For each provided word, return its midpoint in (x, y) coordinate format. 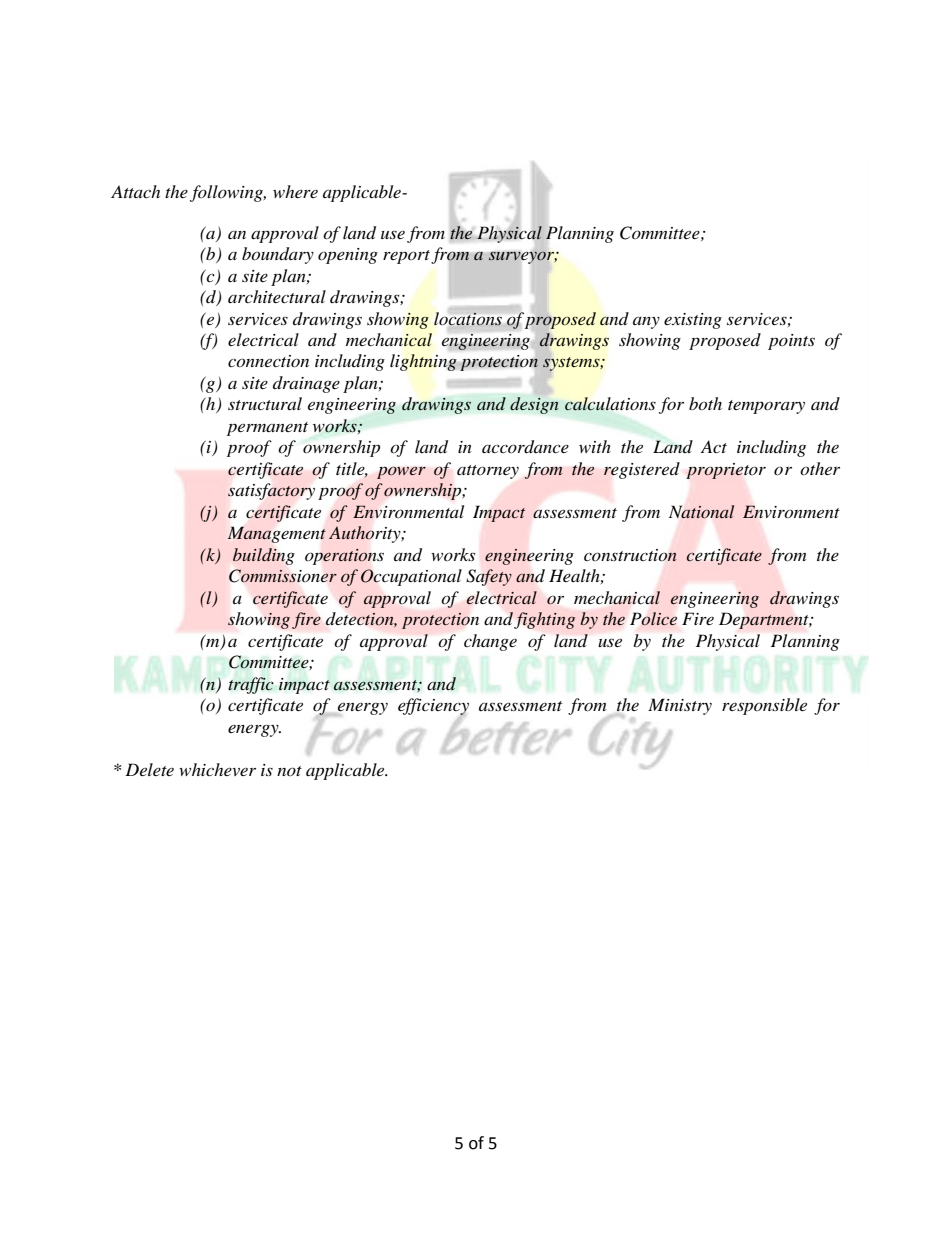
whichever (217, 769)
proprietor (726, 471)
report (406, 257)
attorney (488, 472)
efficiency (433, 708)
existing (693, 321)
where (295, 191)
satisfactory (271, 491)
